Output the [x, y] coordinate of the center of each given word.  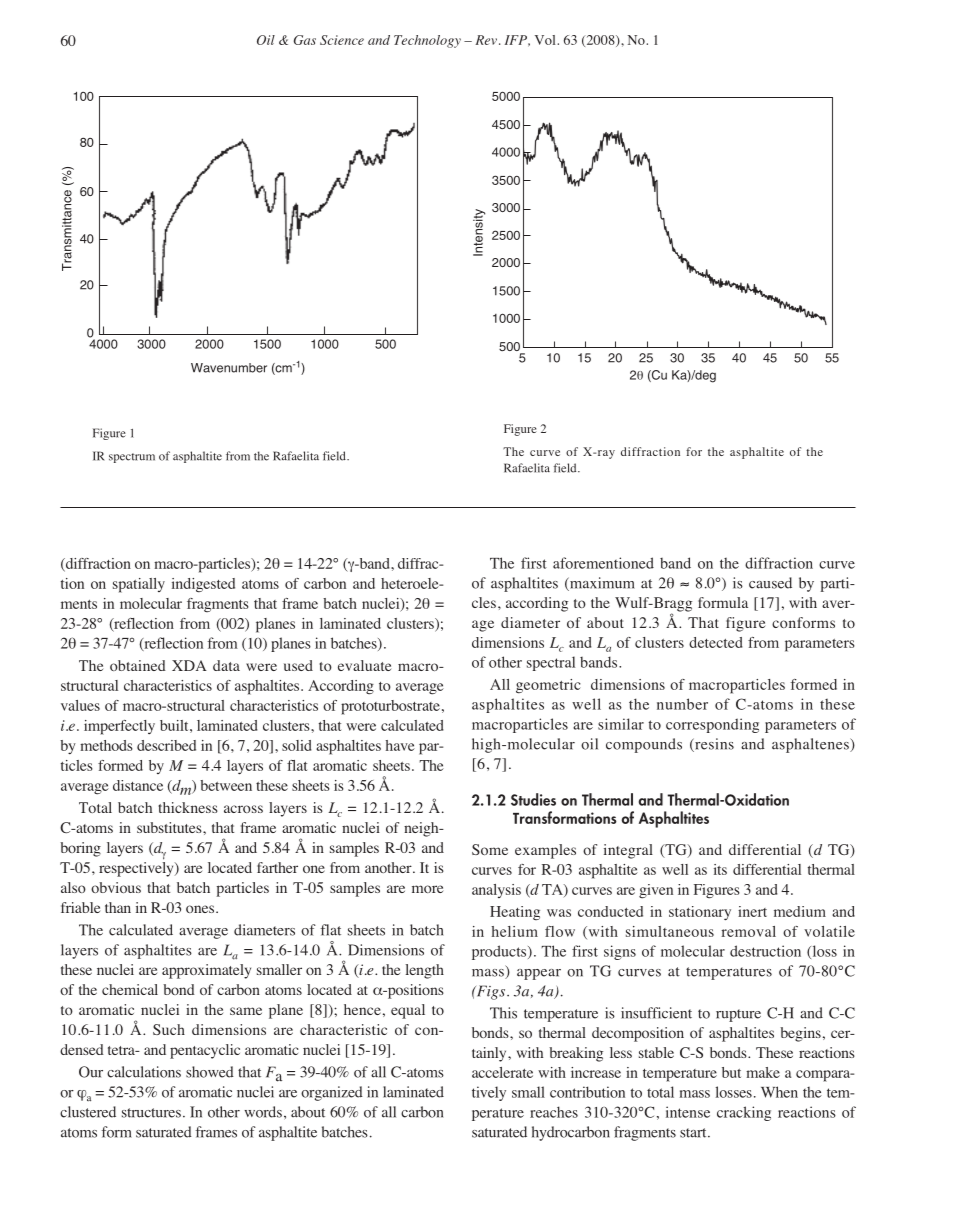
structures [151, 1113]
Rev [486, 40]
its [720, 869]
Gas [305, 40]
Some [490, 849]
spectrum [132, 458]
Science [342, 40]
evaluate [364, 665]
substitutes [170, 827]
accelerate [502, 1072]
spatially [139, 585]
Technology [427, 41]
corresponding [712, 725]
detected [716, 642]
